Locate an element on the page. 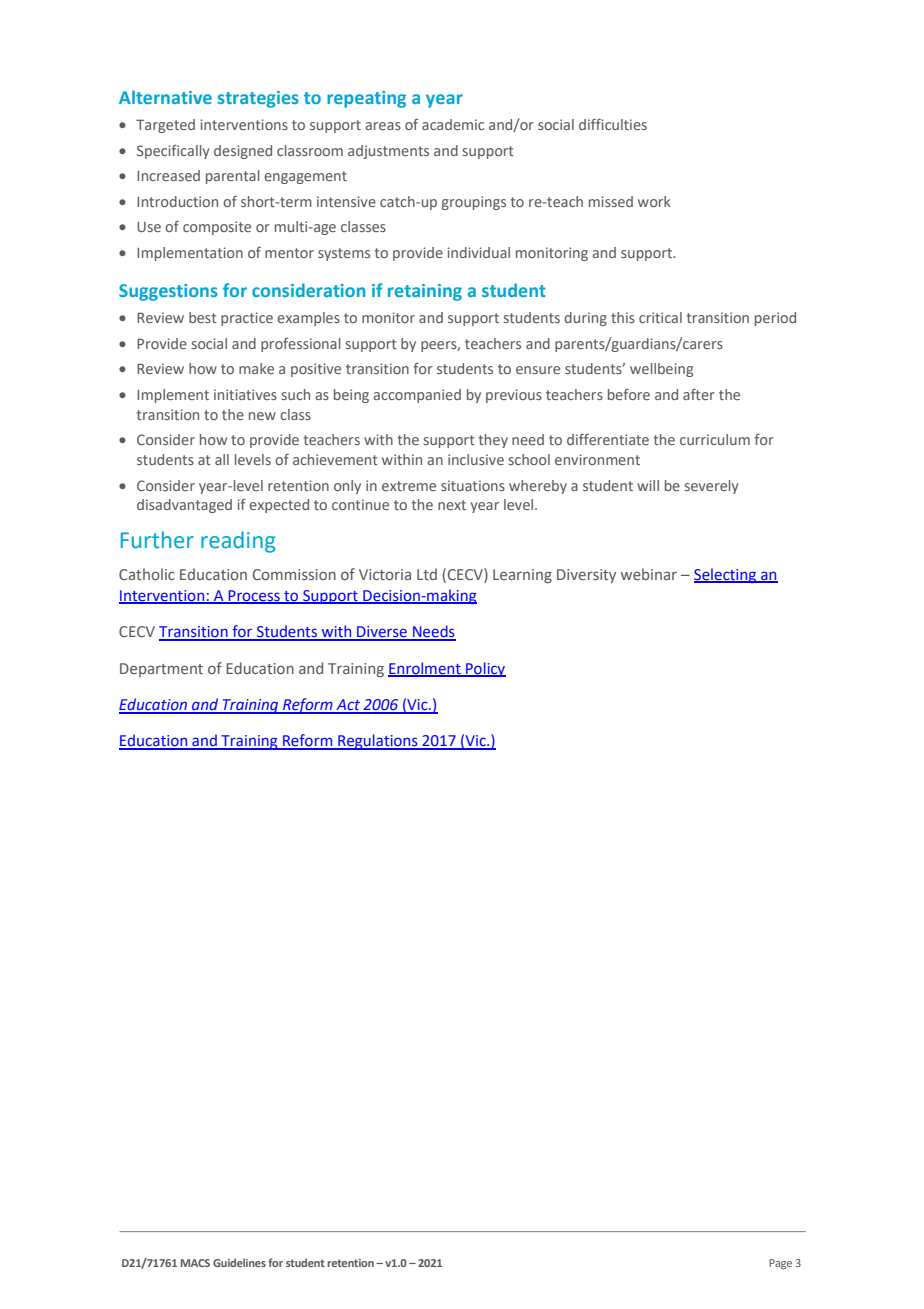 This image has width=924, height=1309. Regulations is located at coordinates (378, 742).
